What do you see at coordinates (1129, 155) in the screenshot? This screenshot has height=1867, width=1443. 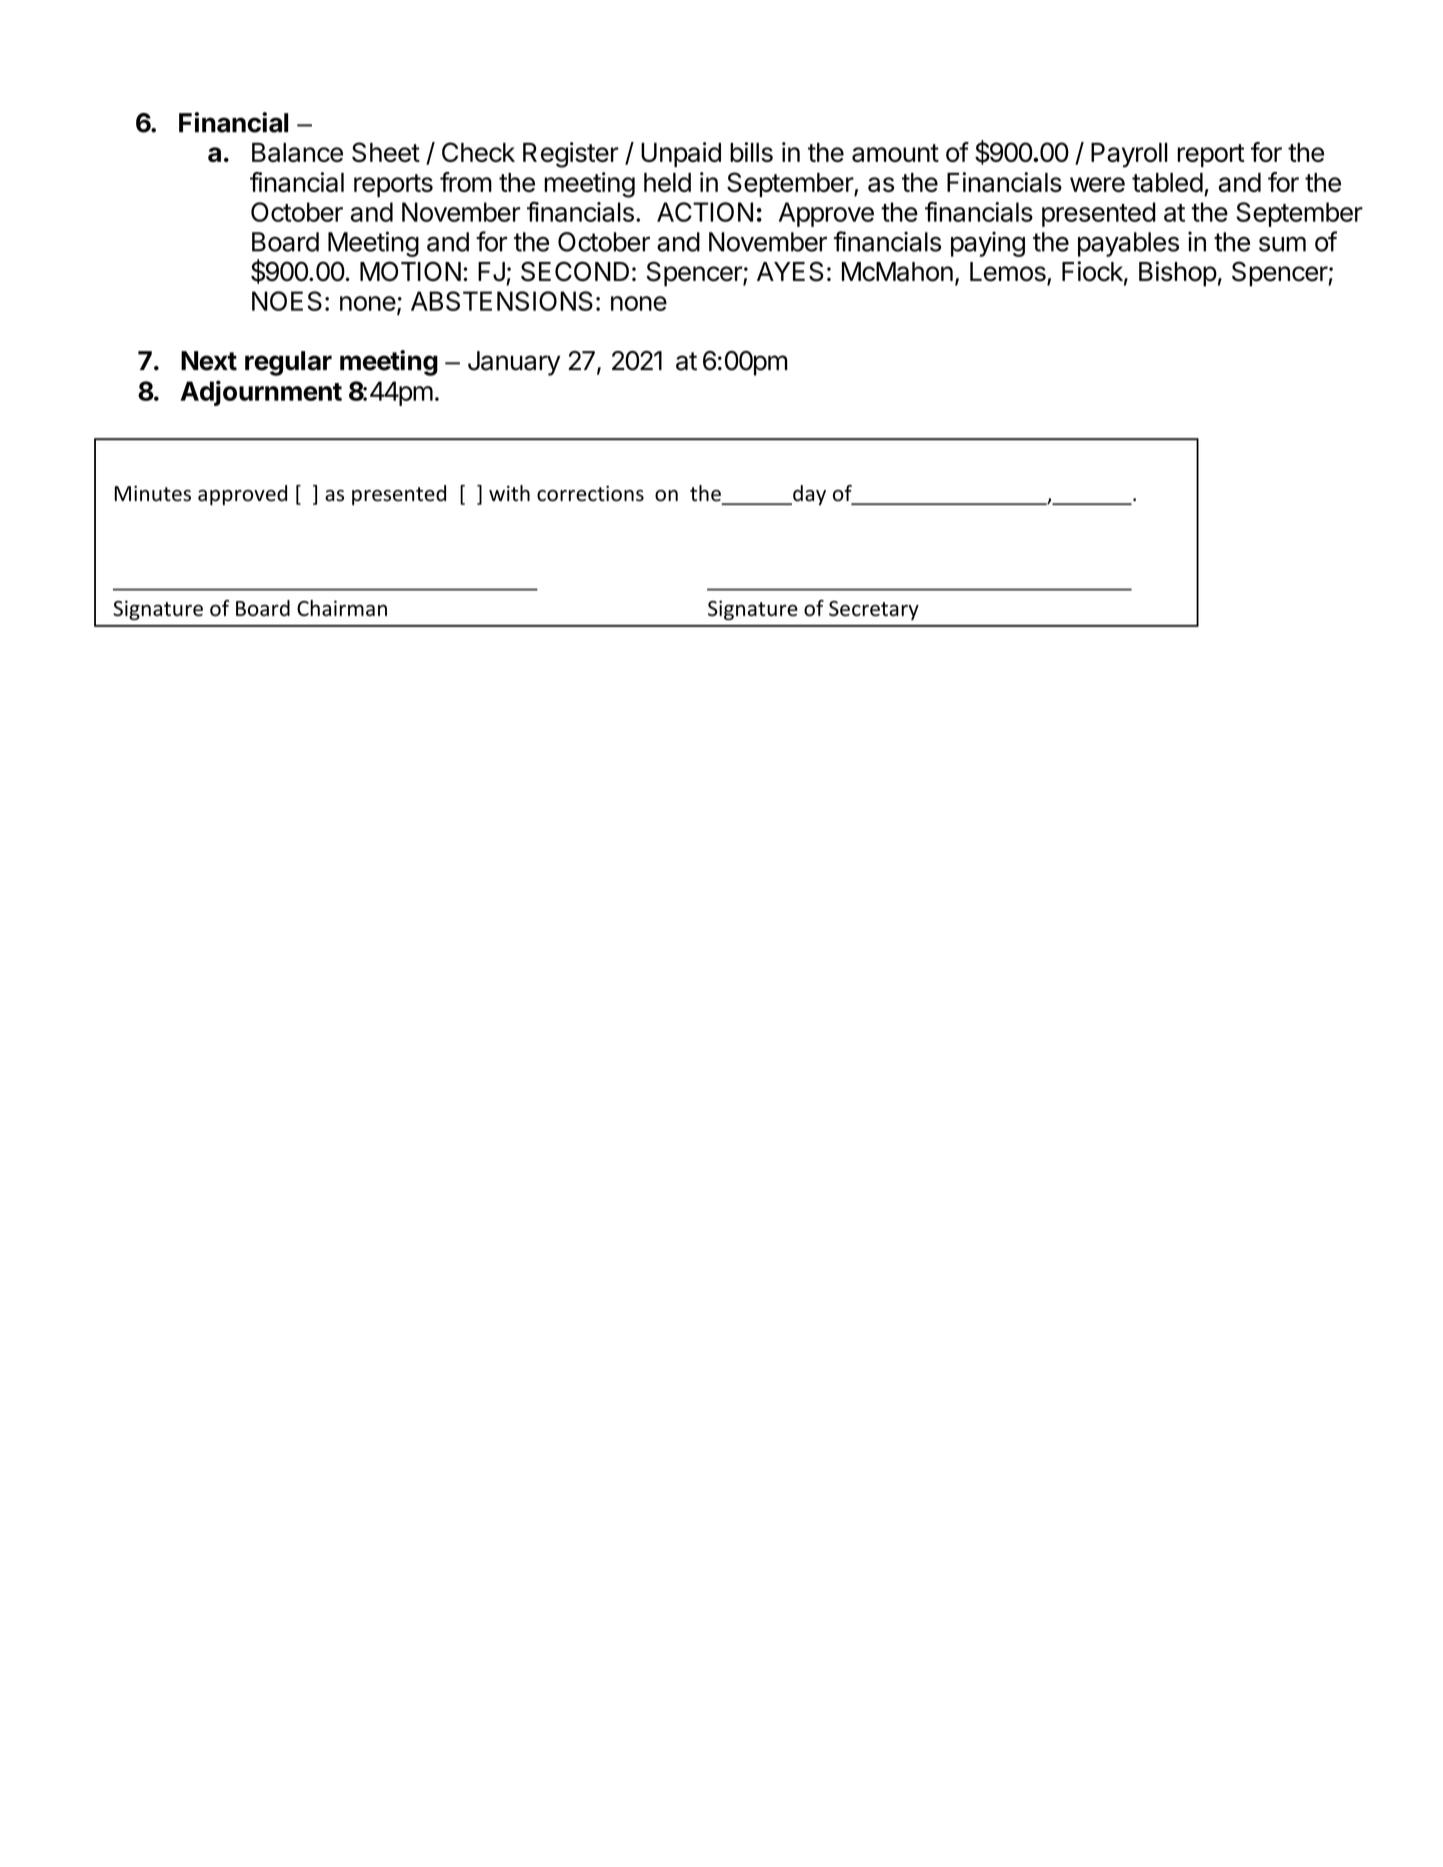 I see `Payroll` at bounding box center [1129, 155].
